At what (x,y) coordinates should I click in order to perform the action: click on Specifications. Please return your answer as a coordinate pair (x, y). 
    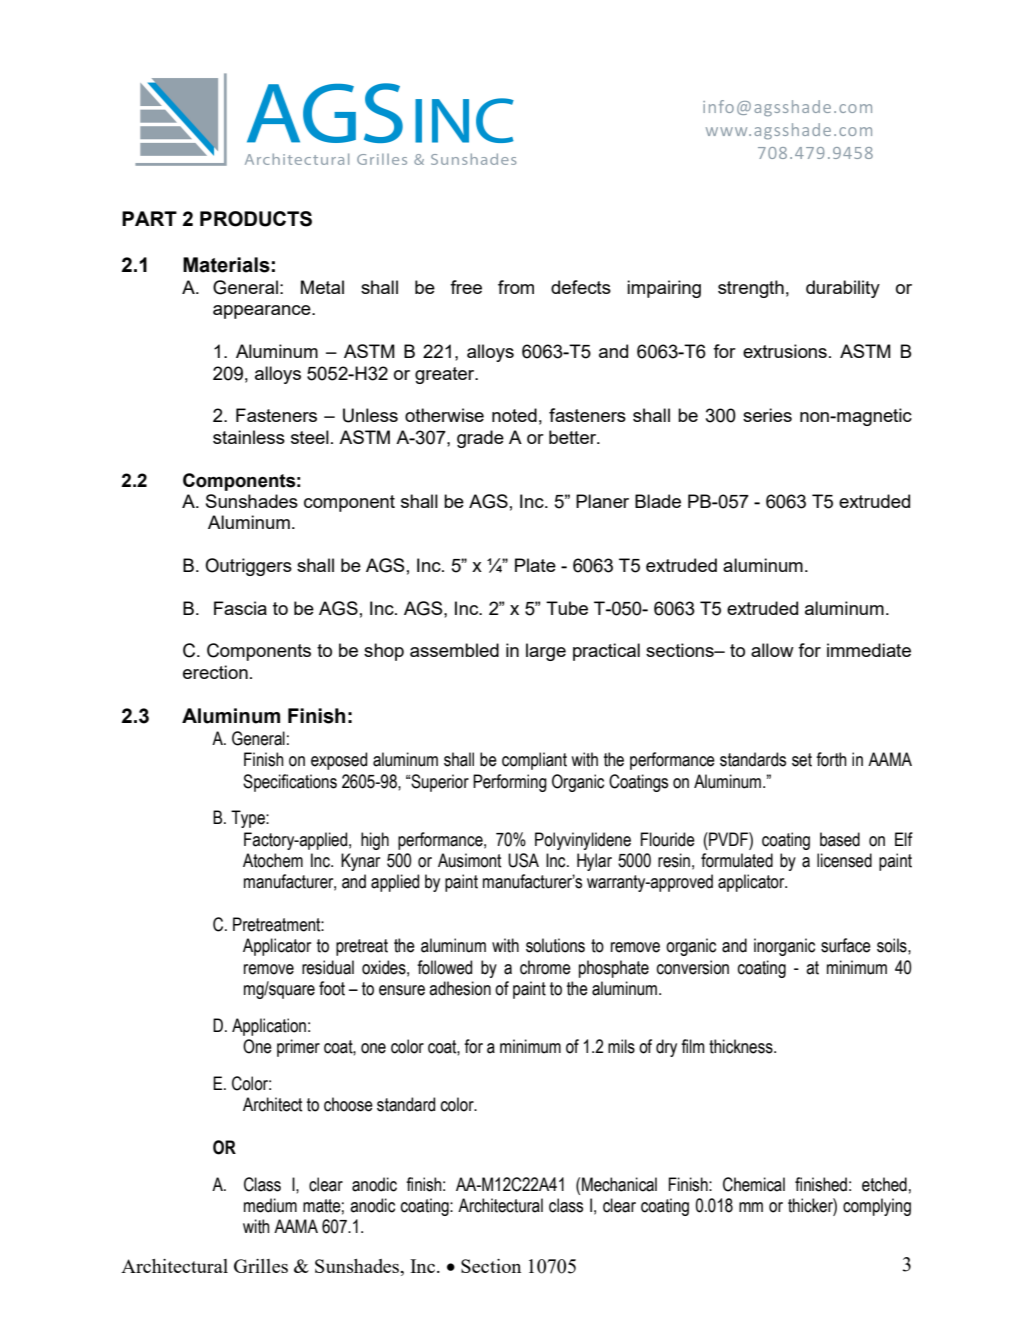
    Looking at the image, I should click on (290, 783).
